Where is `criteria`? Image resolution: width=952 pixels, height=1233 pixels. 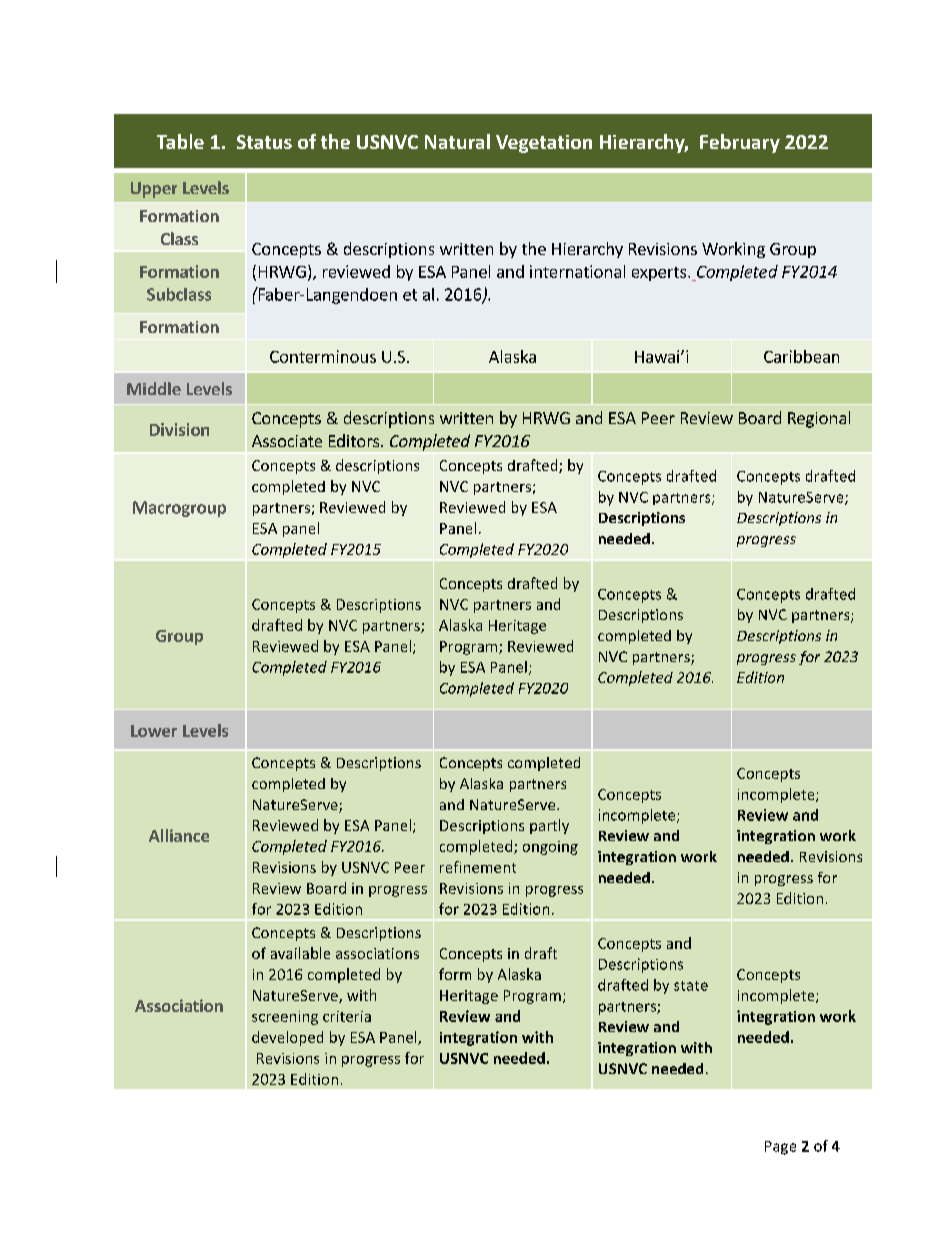 criteria is located at coordinates (347, 1016).
